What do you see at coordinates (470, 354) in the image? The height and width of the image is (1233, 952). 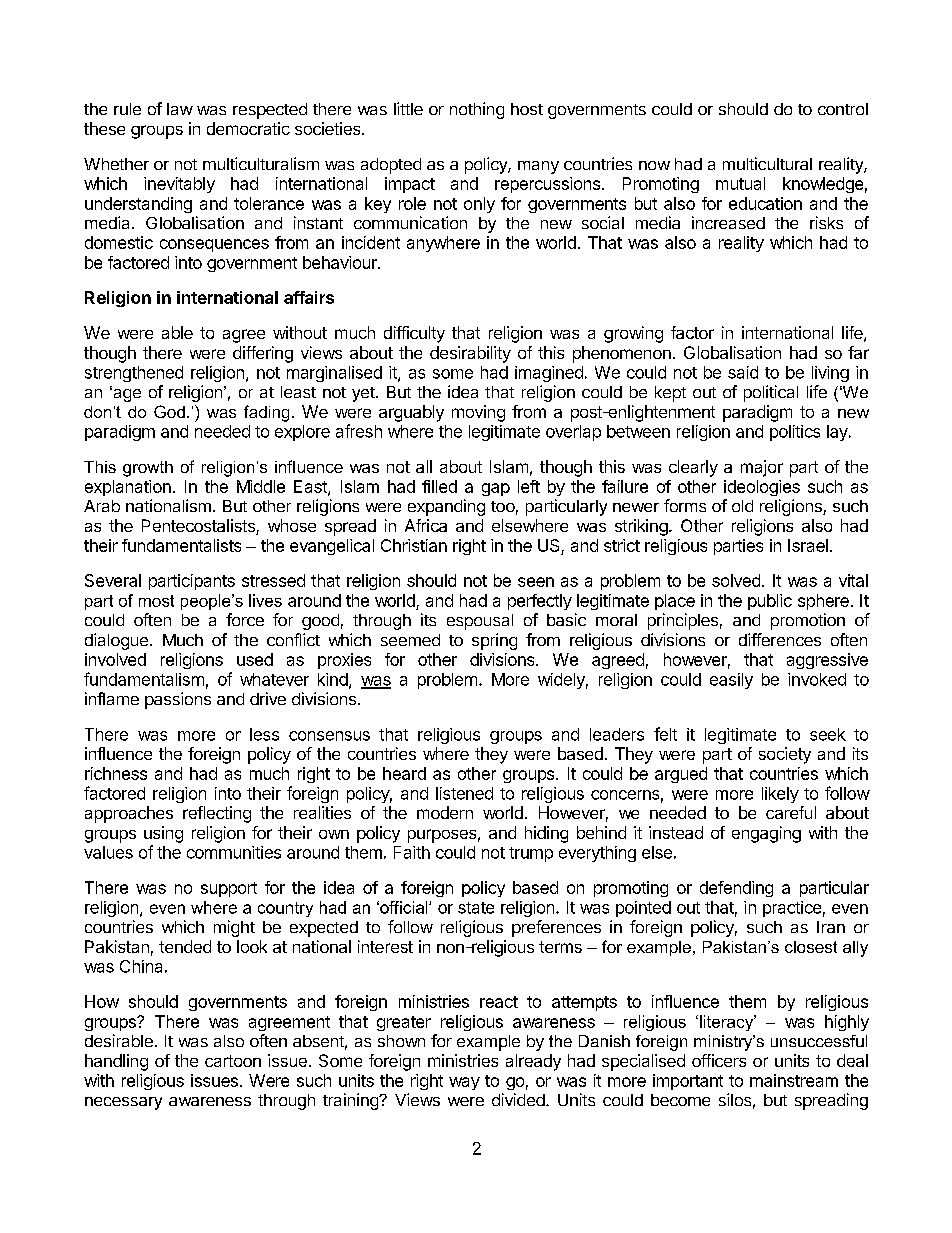 I see `desirability` at bounding box center [470, 354].
